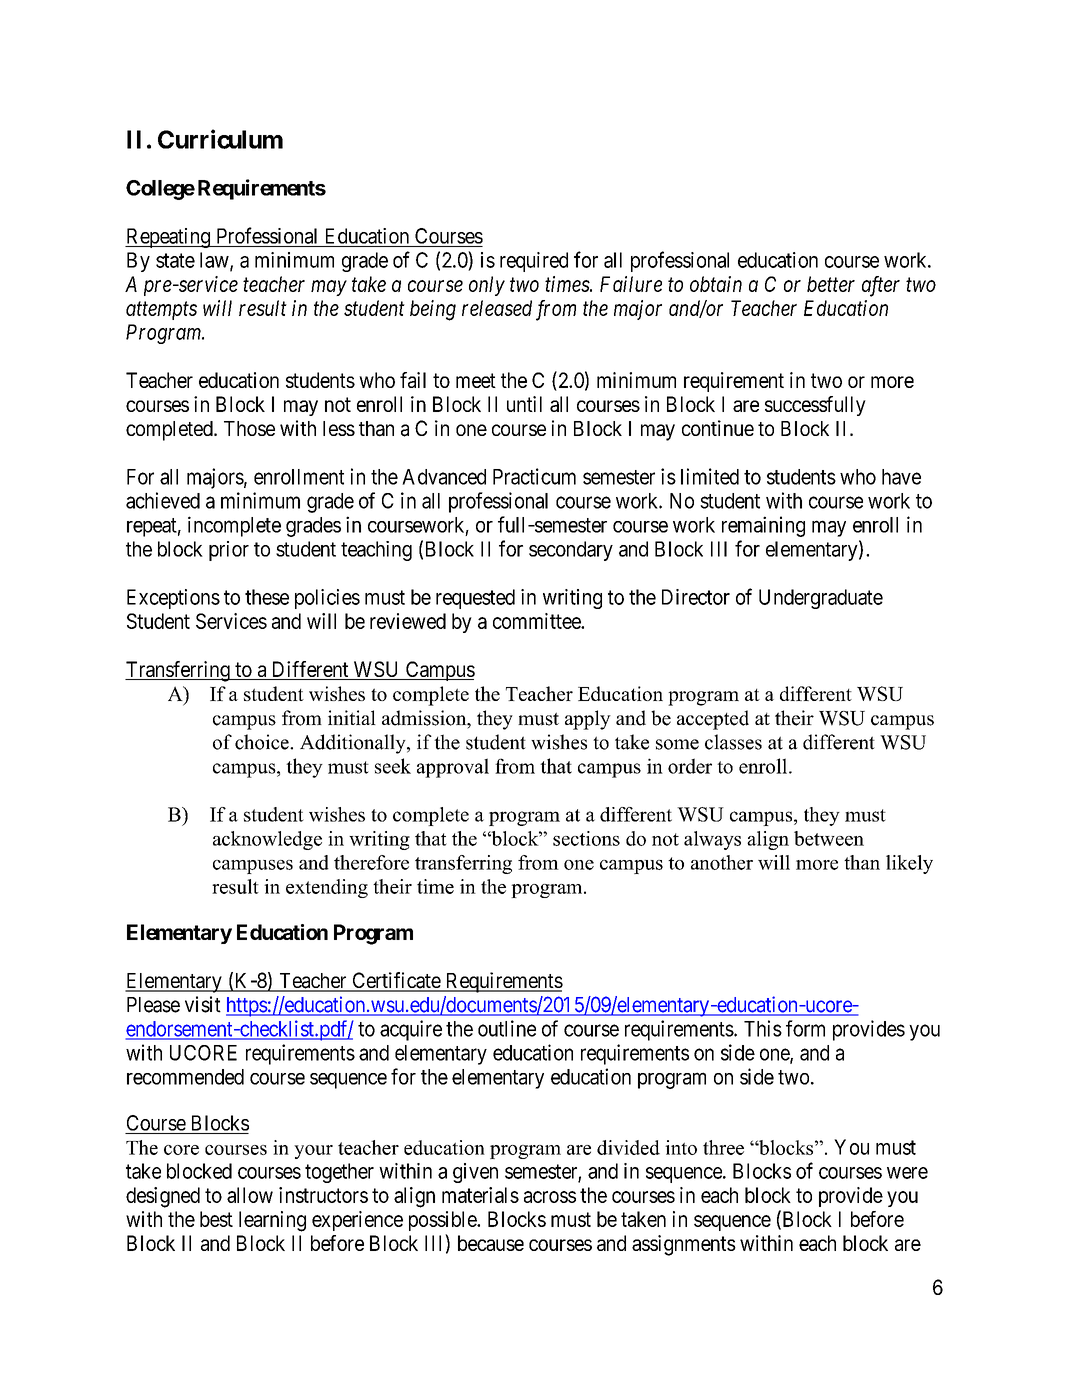  I want to click on classes, so click(733, 742).
